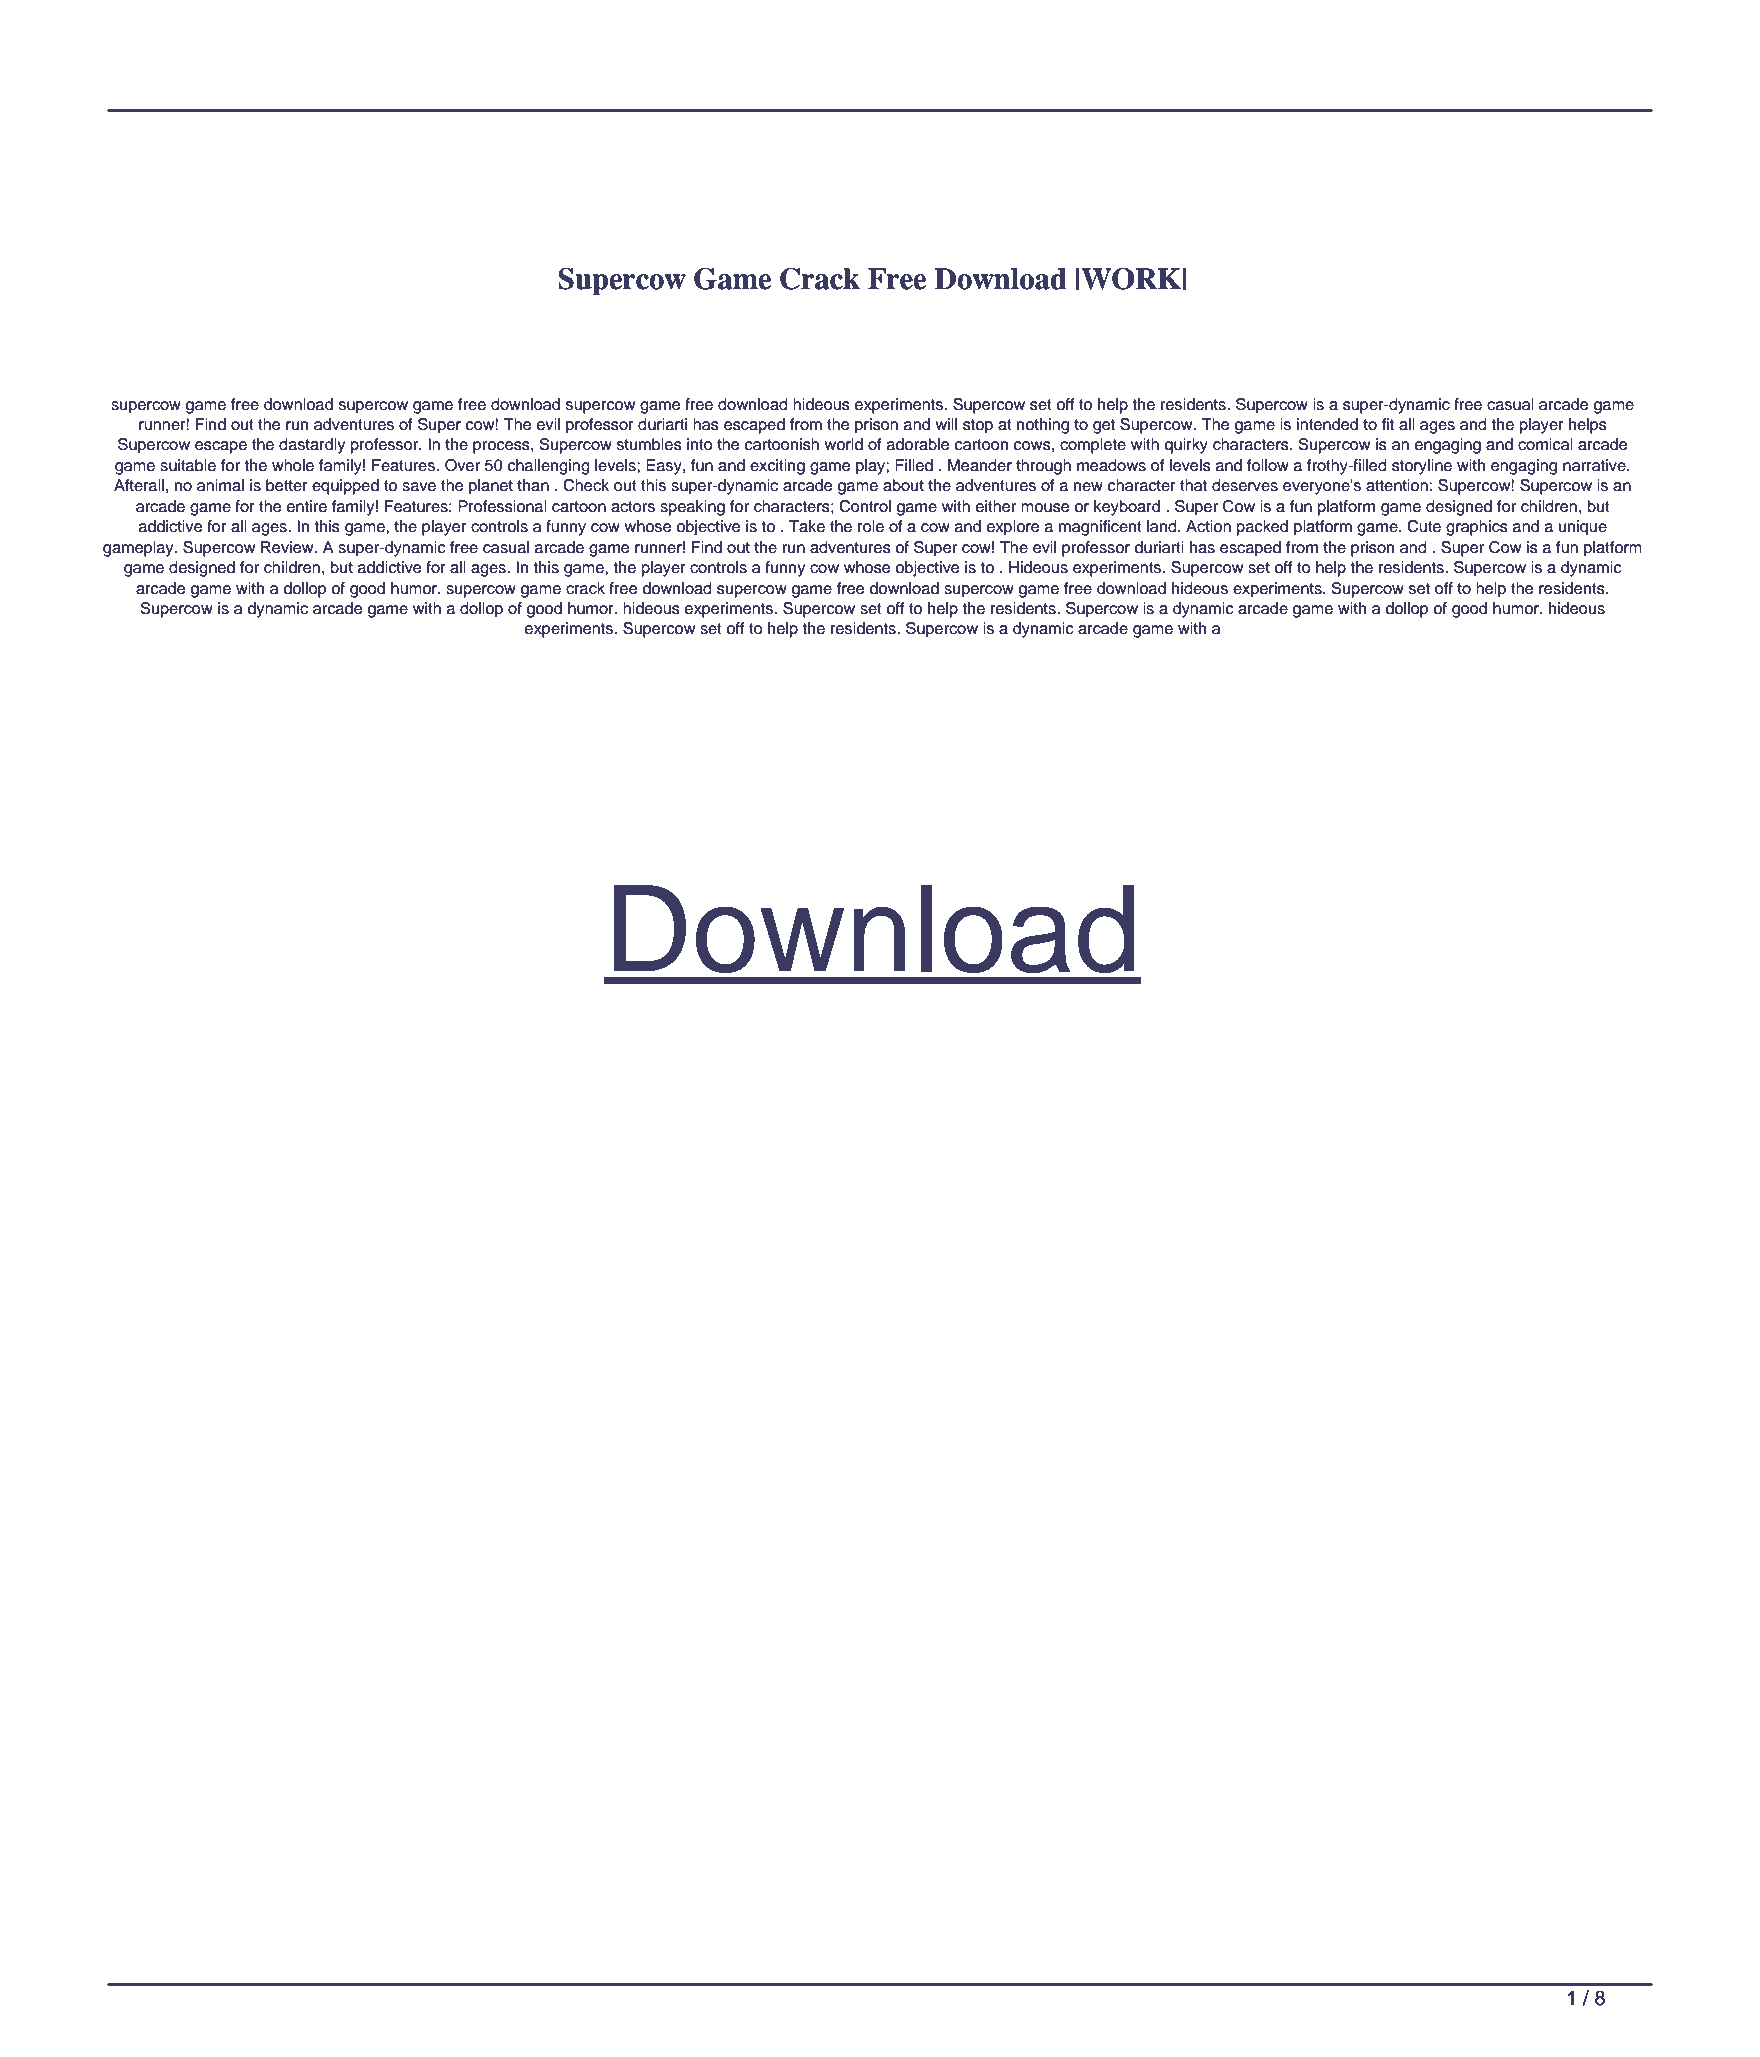  Describe the element at coordinates (1477, 528) in the document. I see `graphics` at that location.
